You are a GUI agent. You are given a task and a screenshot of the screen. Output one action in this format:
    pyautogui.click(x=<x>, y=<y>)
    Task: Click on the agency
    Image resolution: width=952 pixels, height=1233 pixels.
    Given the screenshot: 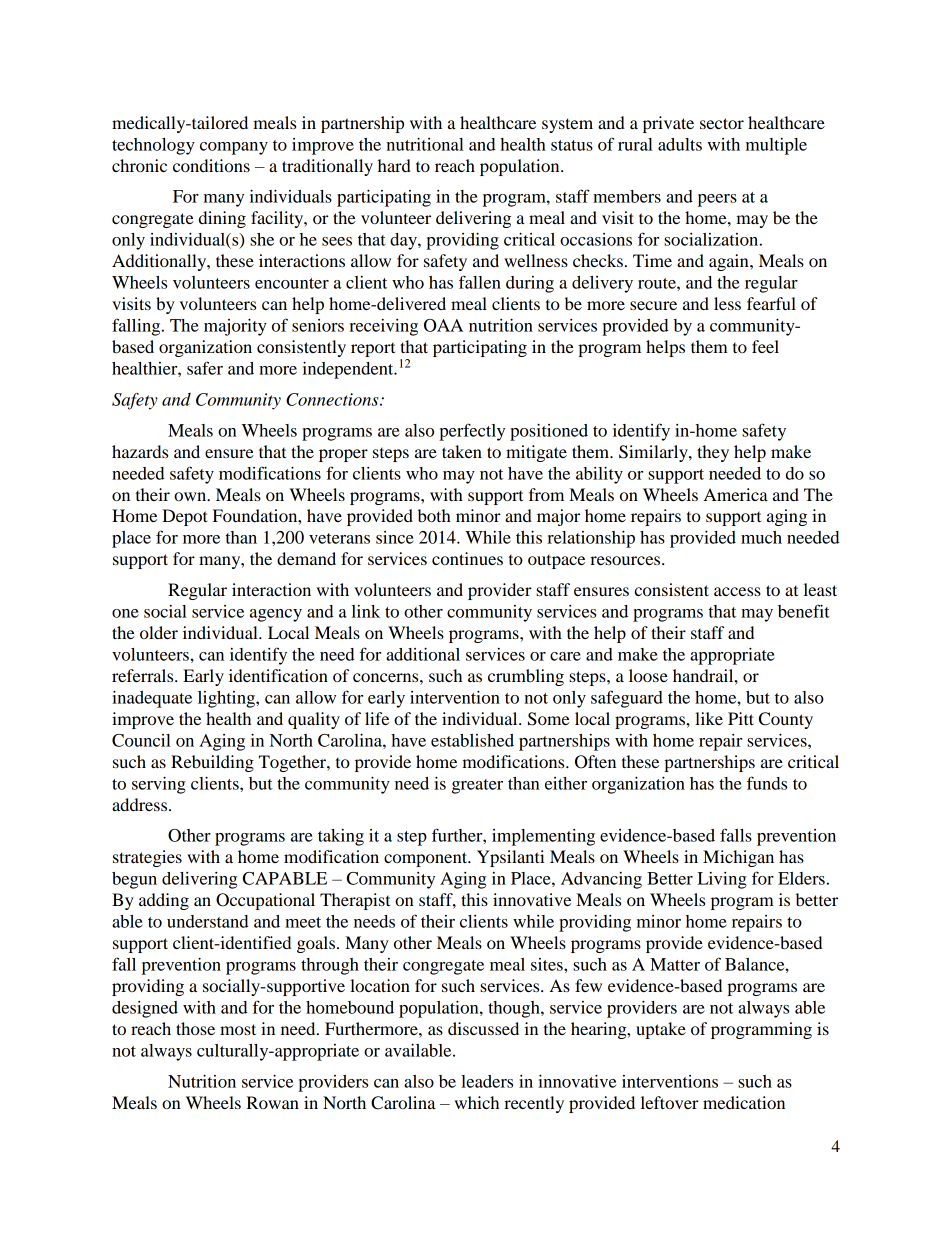 What is the action you would take?
    pyautogui.click(x=276, y=615)
